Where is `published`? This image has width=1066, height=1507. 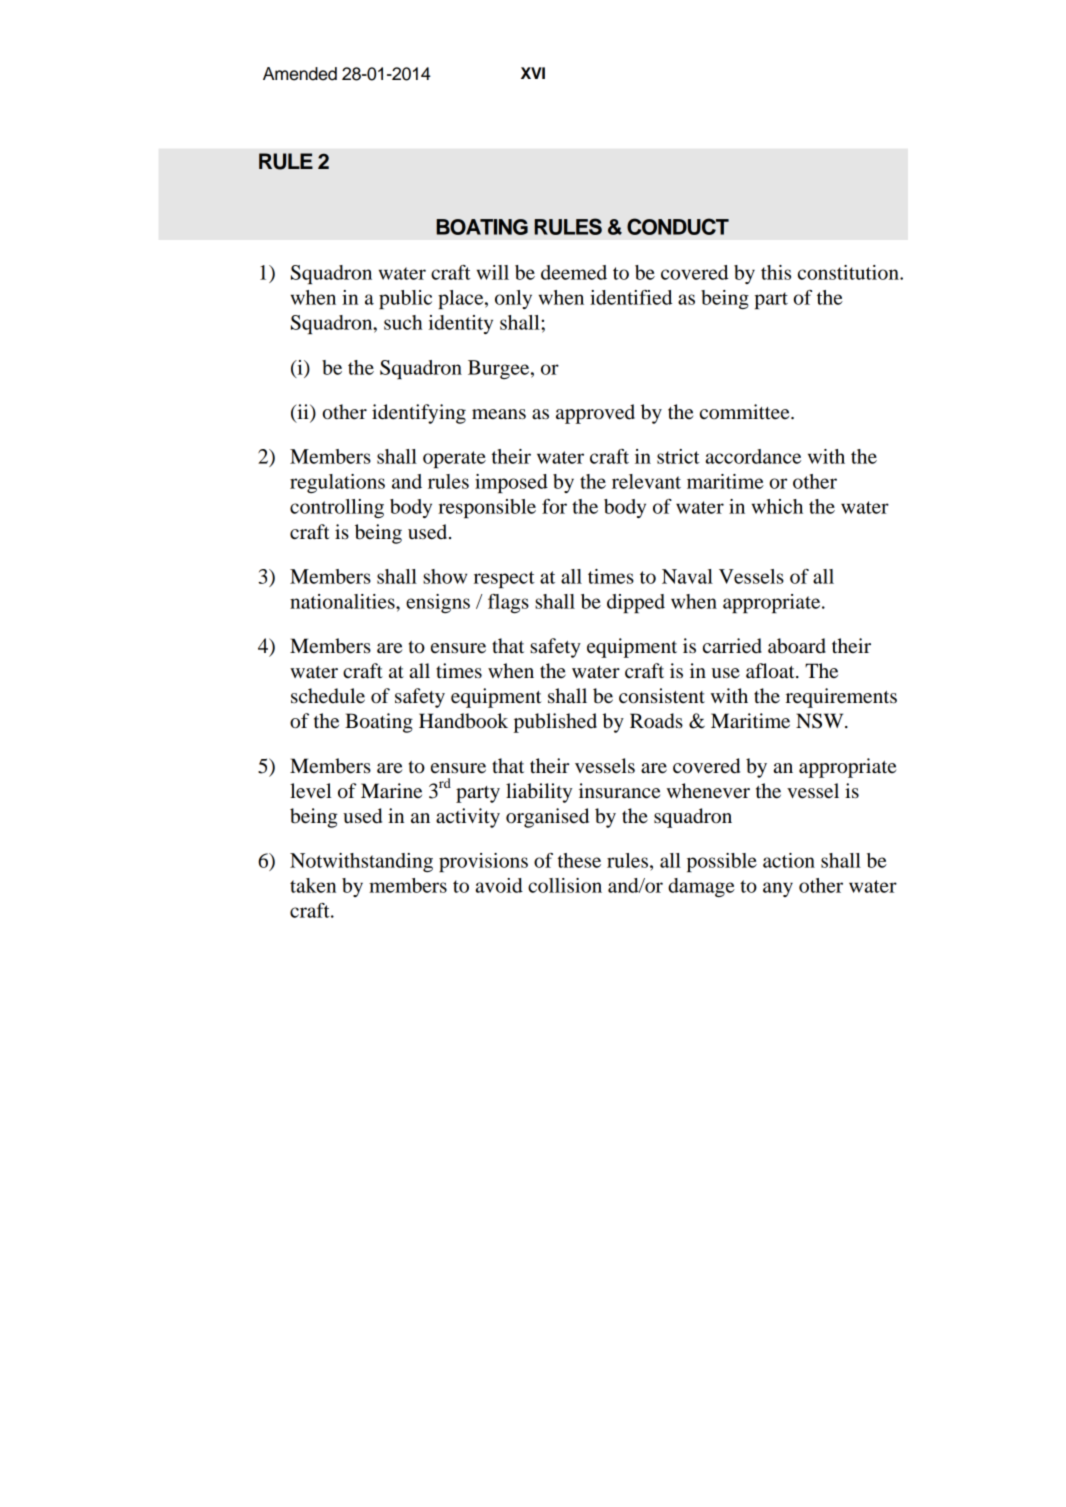
published is located at coordinates (555, 723).
